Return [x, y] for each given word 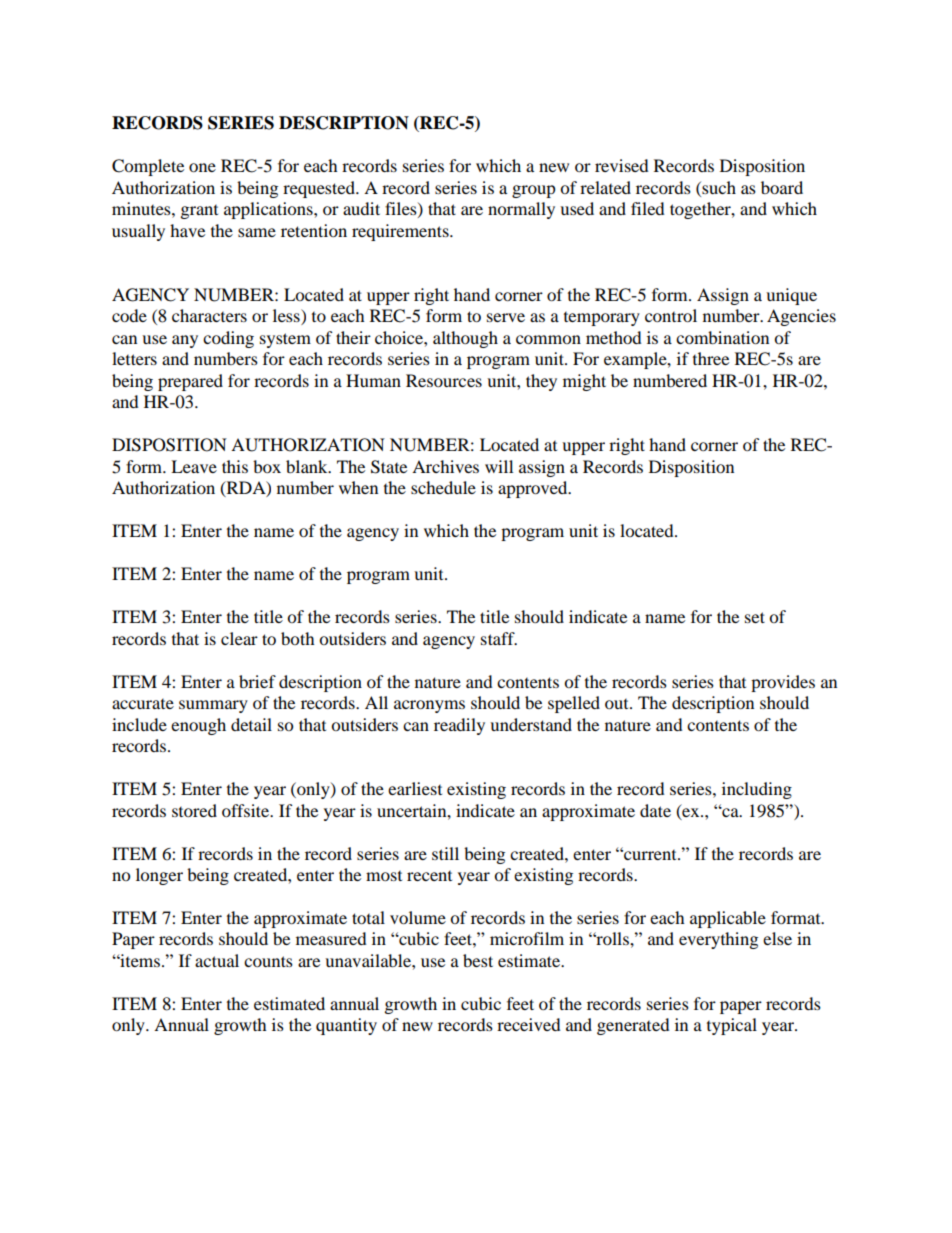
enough [198, 726]
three [711, 358]
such [718, 187]
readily [459, 726]
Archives [445, 466]
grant [199, 212]
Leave [194, 466]
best [478, 960]
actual [217, 960]
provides [783, 683]
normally [521, 210]
